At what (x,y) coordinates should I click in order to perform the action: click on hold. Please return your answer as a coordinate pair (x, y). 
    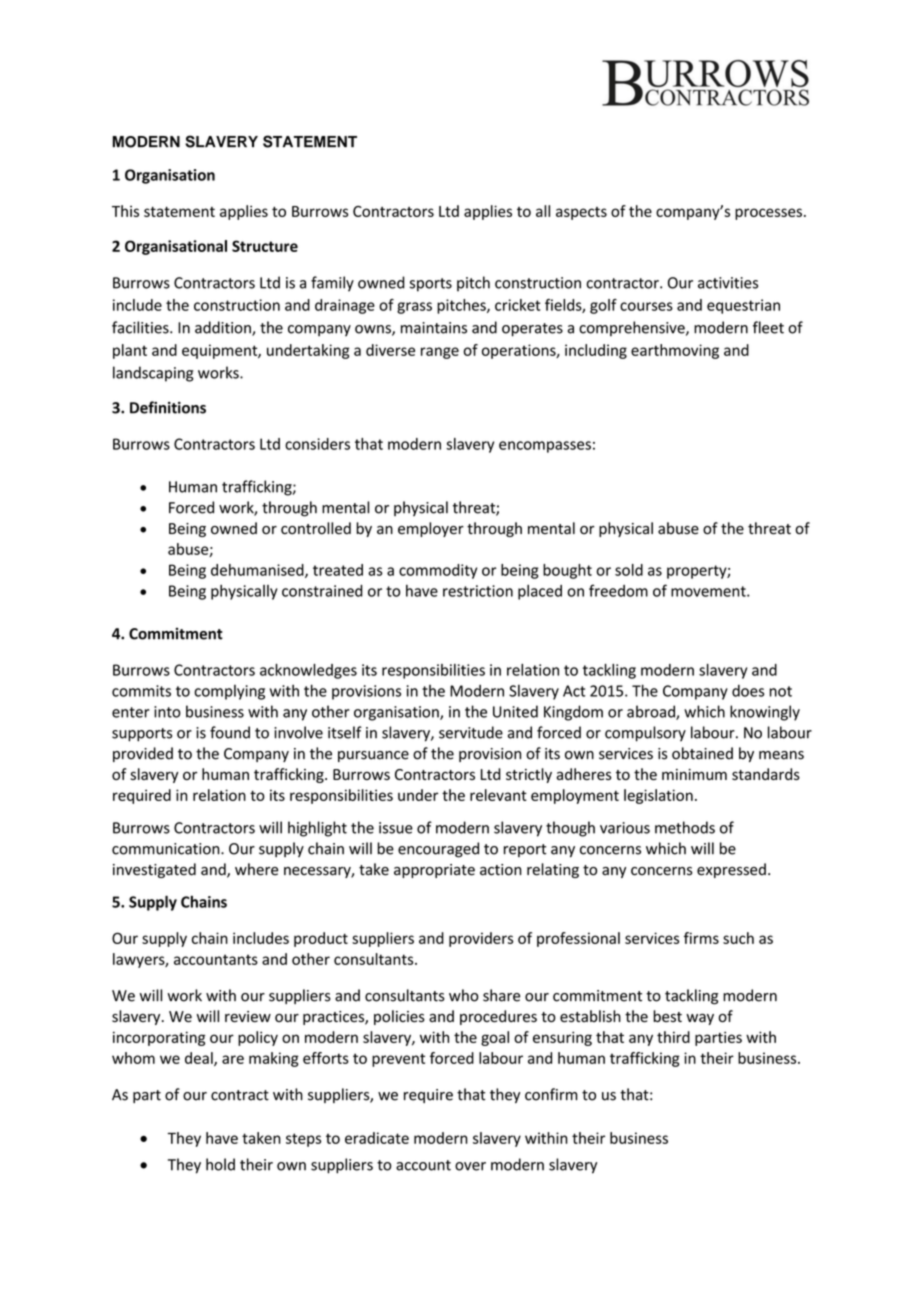
    Looking at the image, I should click on (220, 1164).
